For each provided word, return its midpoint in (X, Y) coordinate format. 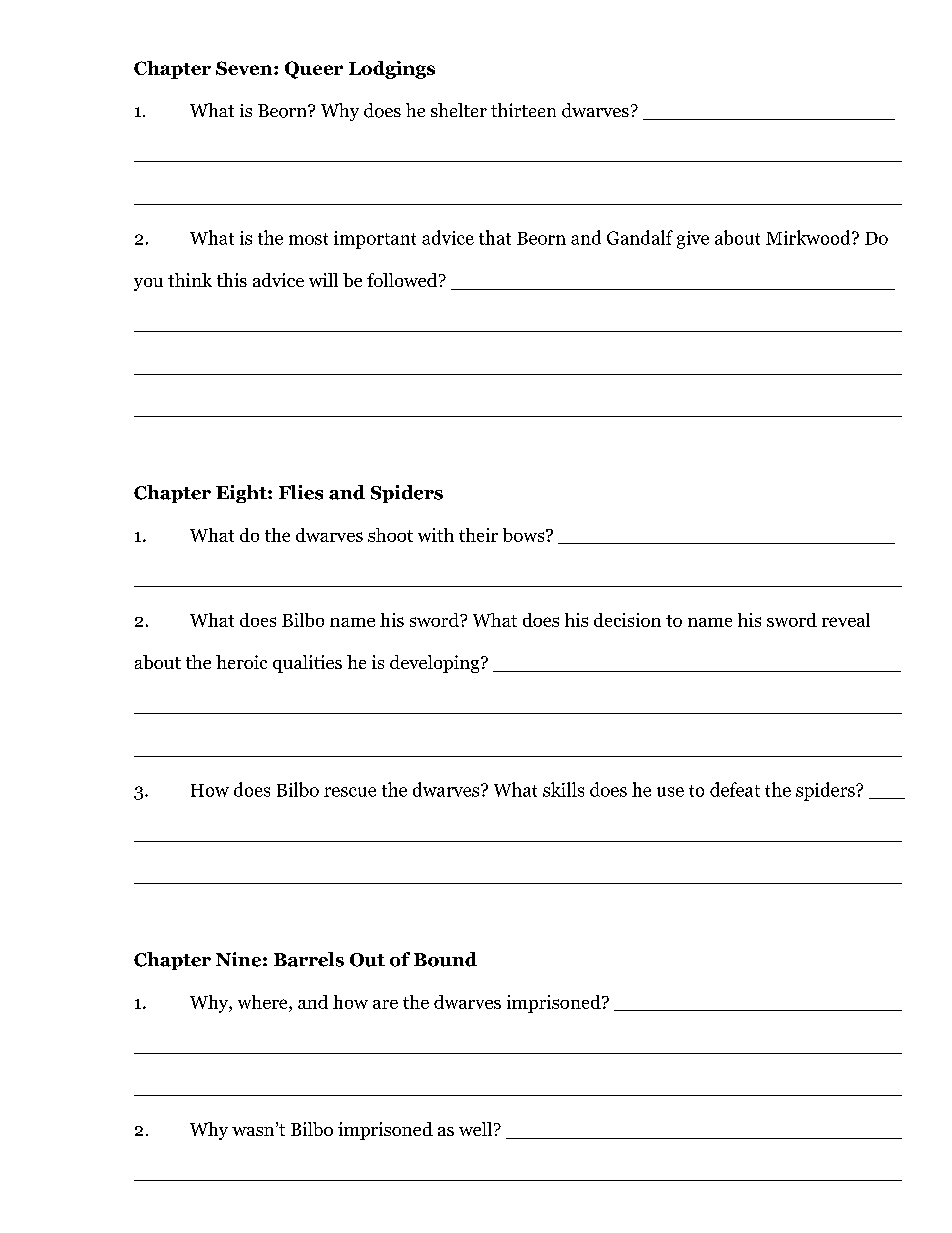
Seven (245, 68)
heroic (241, 662)
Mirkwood (808, 237)
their (478, 535)
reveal (846, 620)
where (264, 1002)
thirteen (523, 110)
